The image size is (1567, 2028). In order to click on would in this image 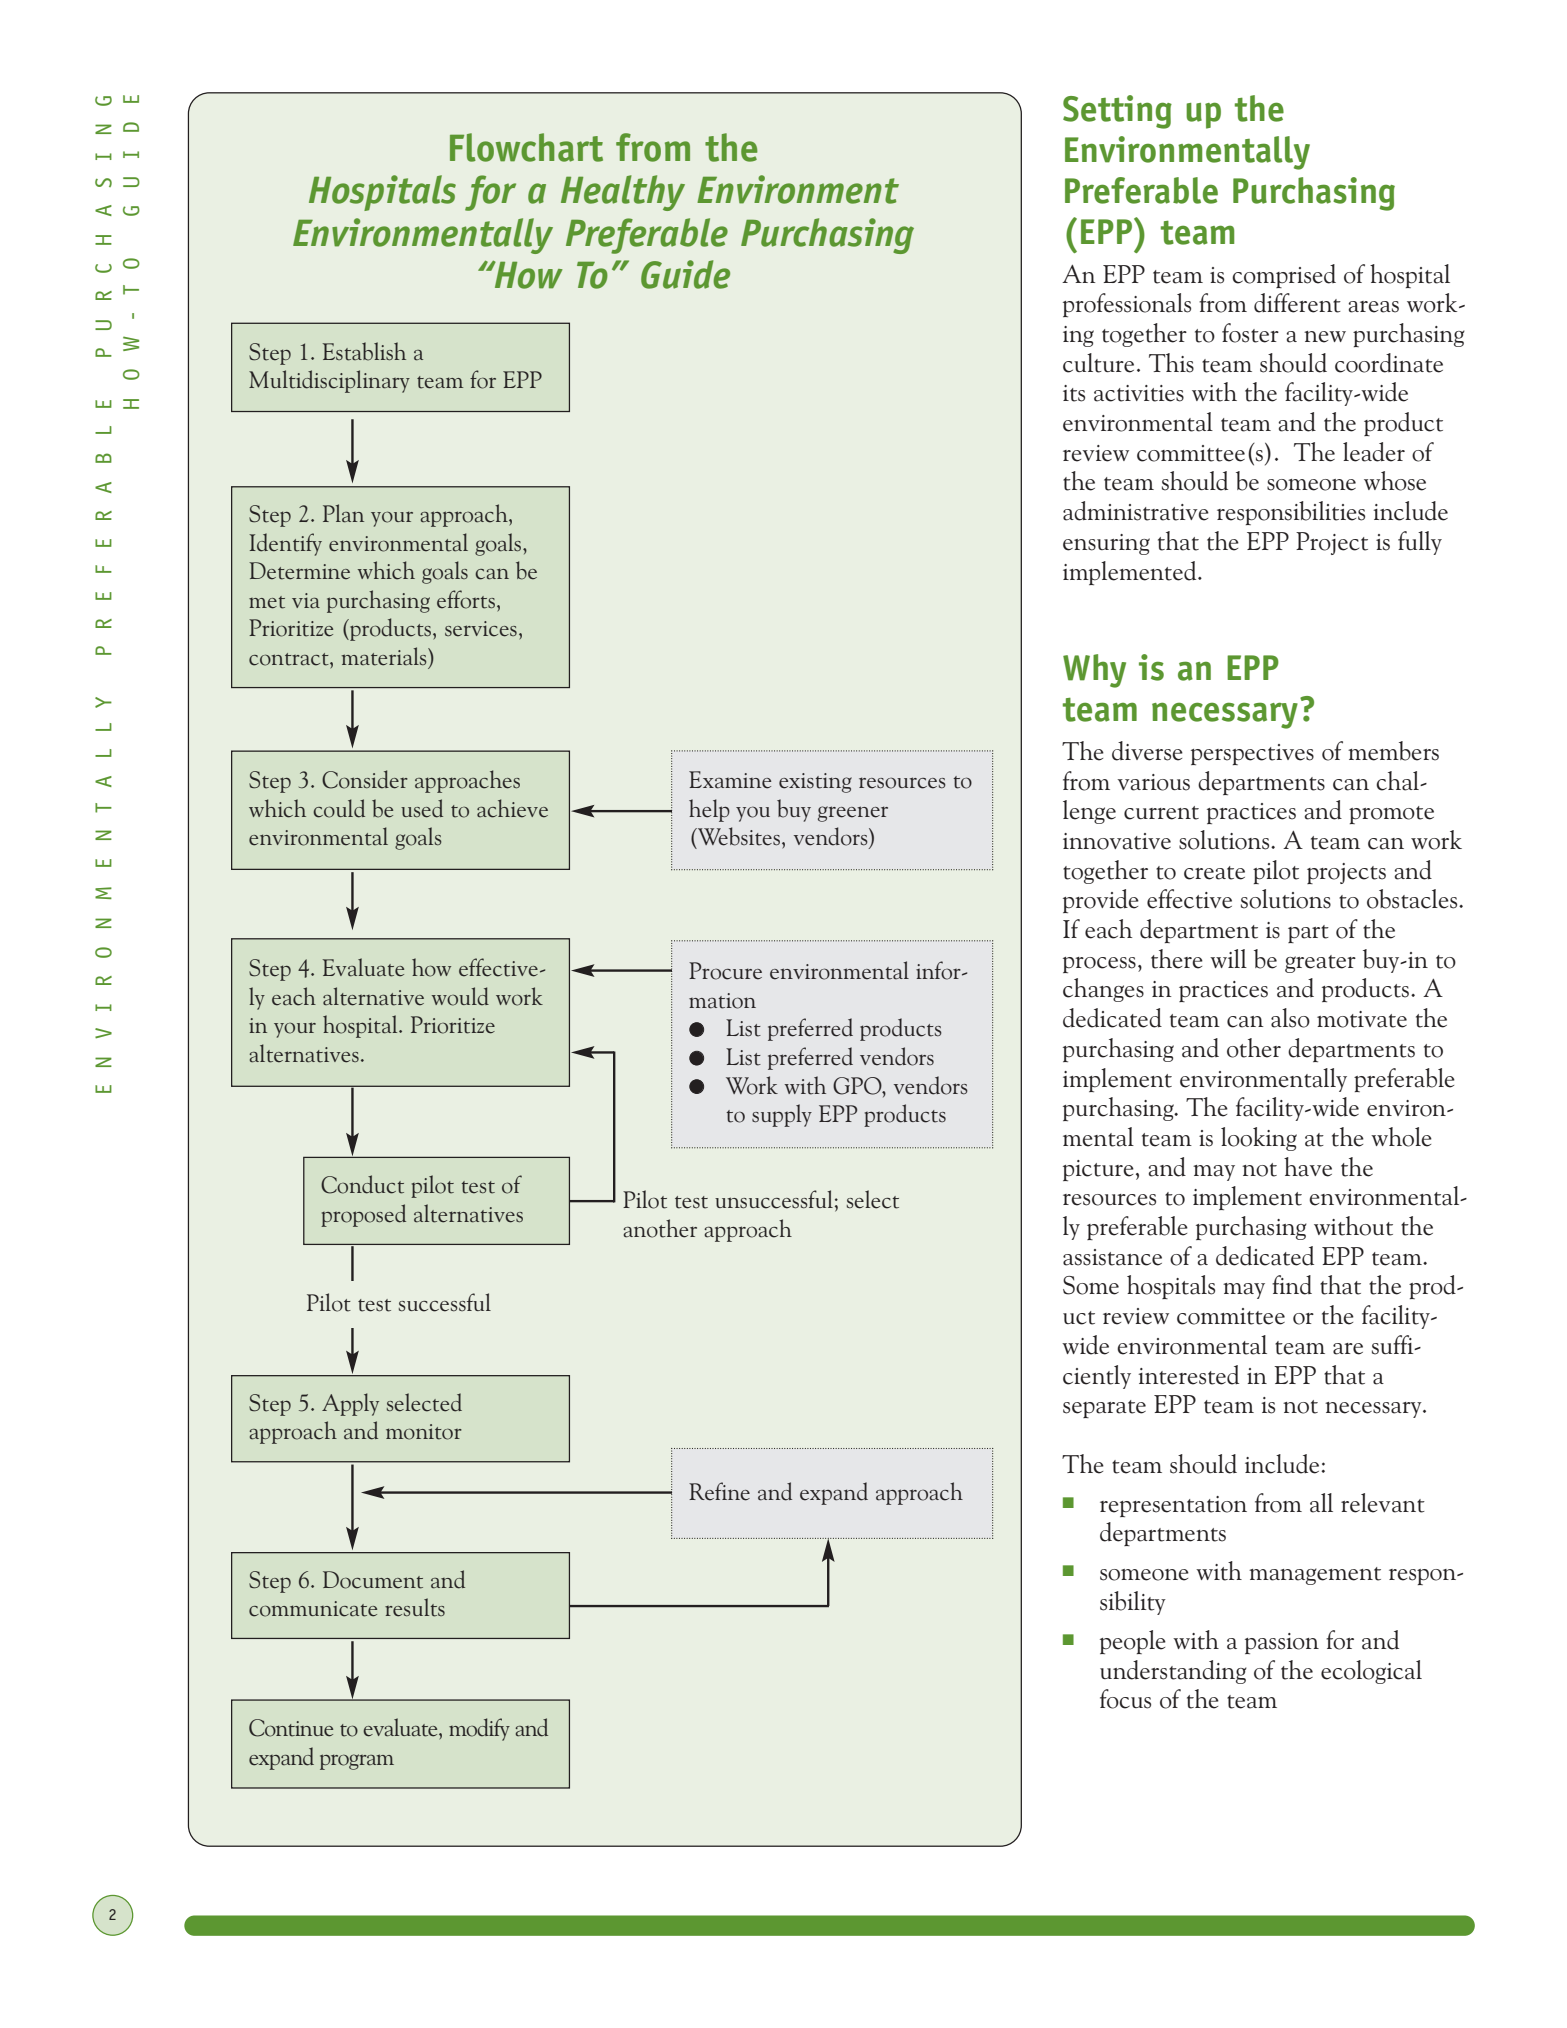, I will do `click(460, 996)`.
